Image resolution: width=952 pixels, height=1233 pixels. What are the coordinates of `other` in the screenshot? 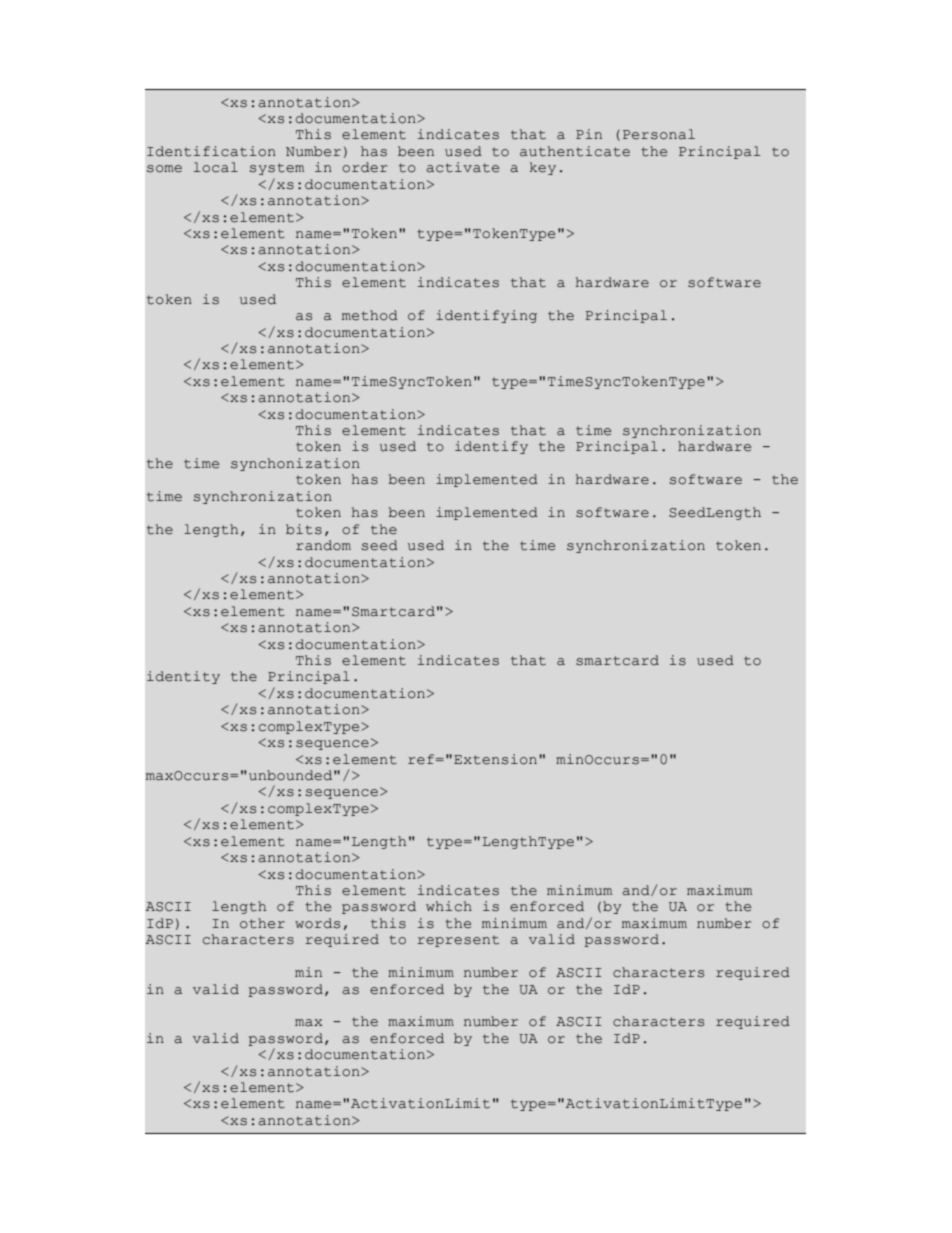 It's located at (262, 923).
